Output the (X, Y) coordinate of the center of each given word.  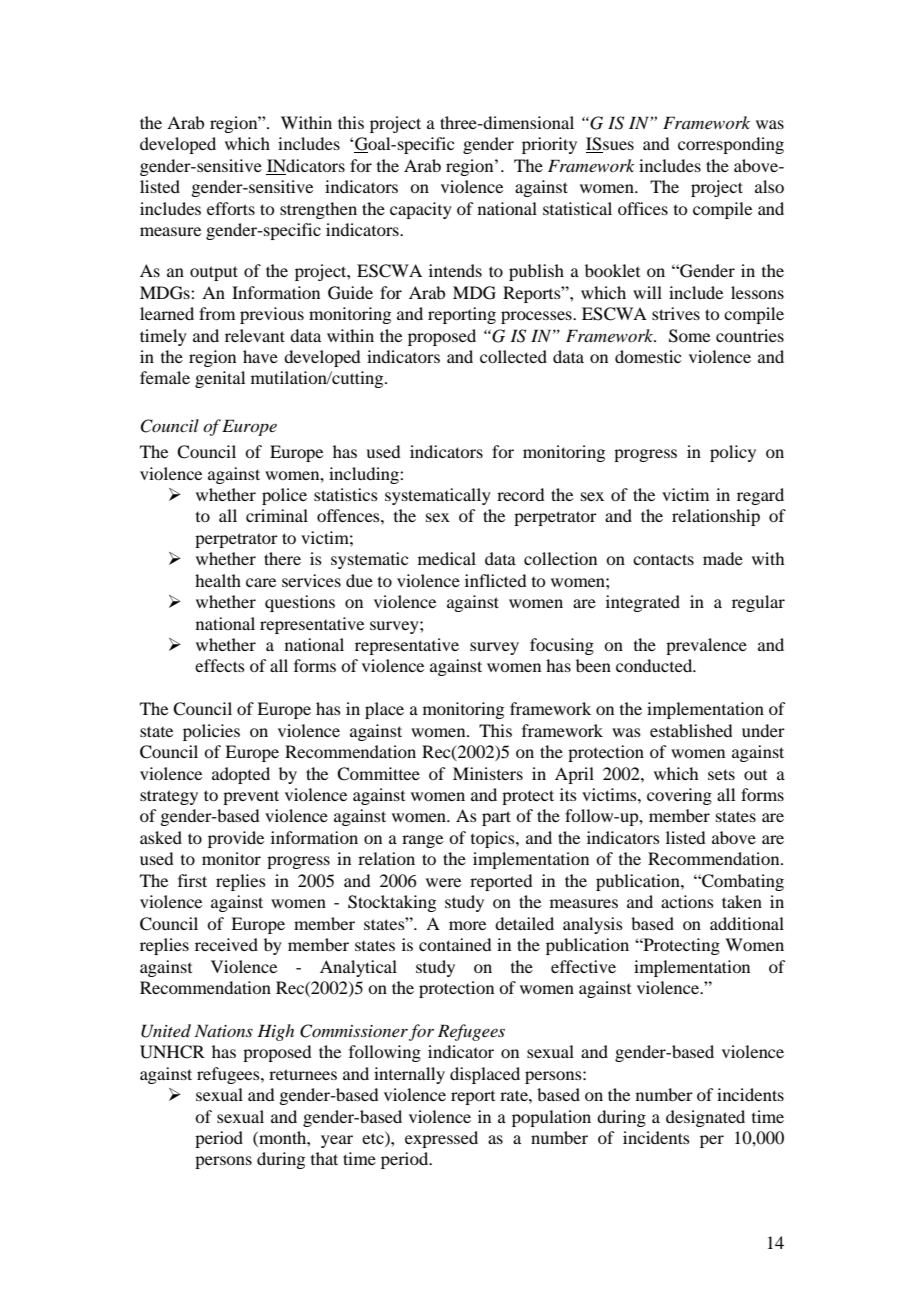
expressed (441, 1139)
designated (705, 1118)
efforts (231, 208)
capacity (421, 210)
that (324, 1158)
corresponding (731, 145)
